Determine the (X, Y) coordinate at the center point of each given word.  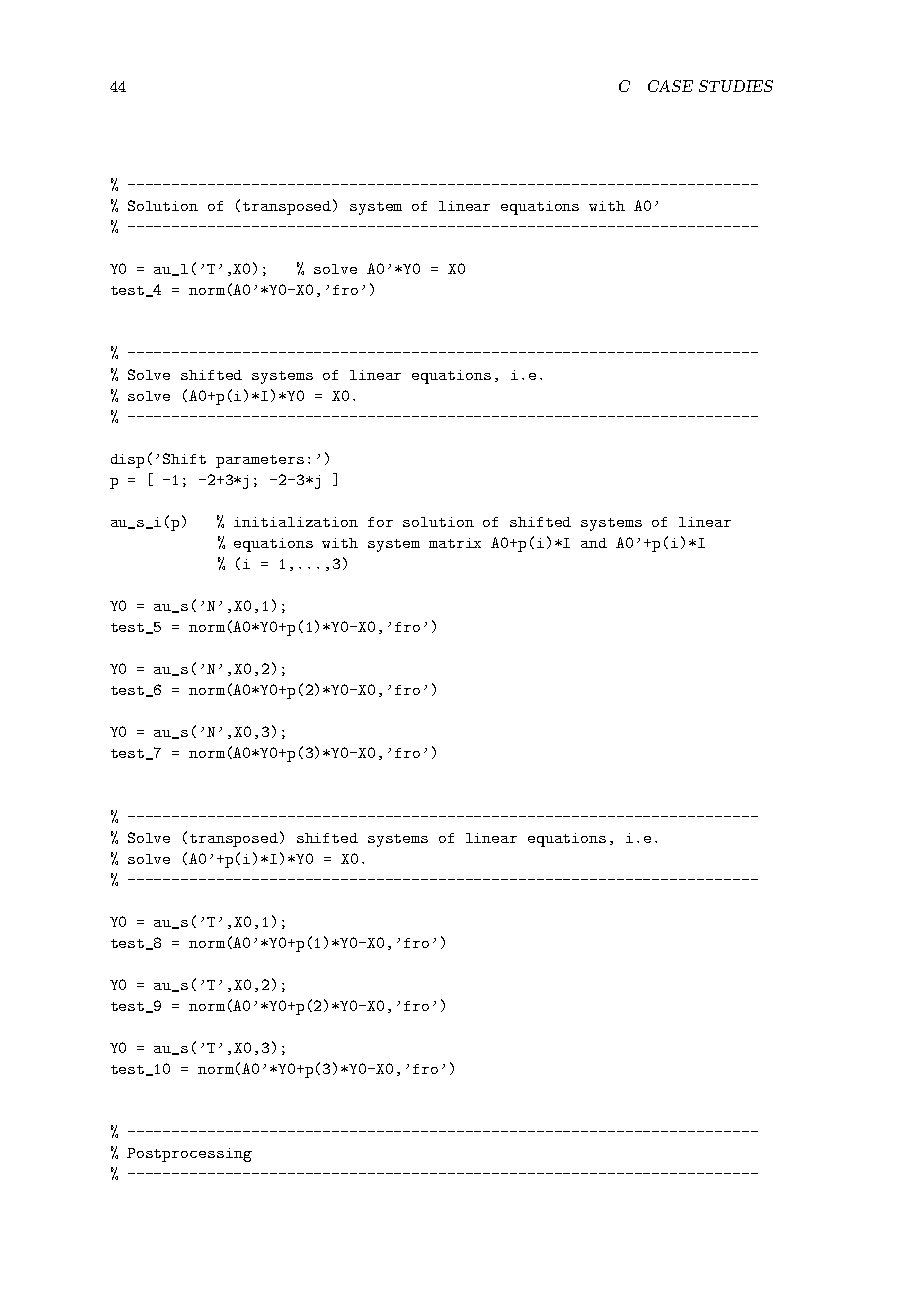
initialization (296, 522)
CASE (670, 86)
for (380, 522)
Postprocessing (189, 1155)
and (594, 543)
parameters (260, 461)
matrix (455, 543)
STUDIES (736, 86)
